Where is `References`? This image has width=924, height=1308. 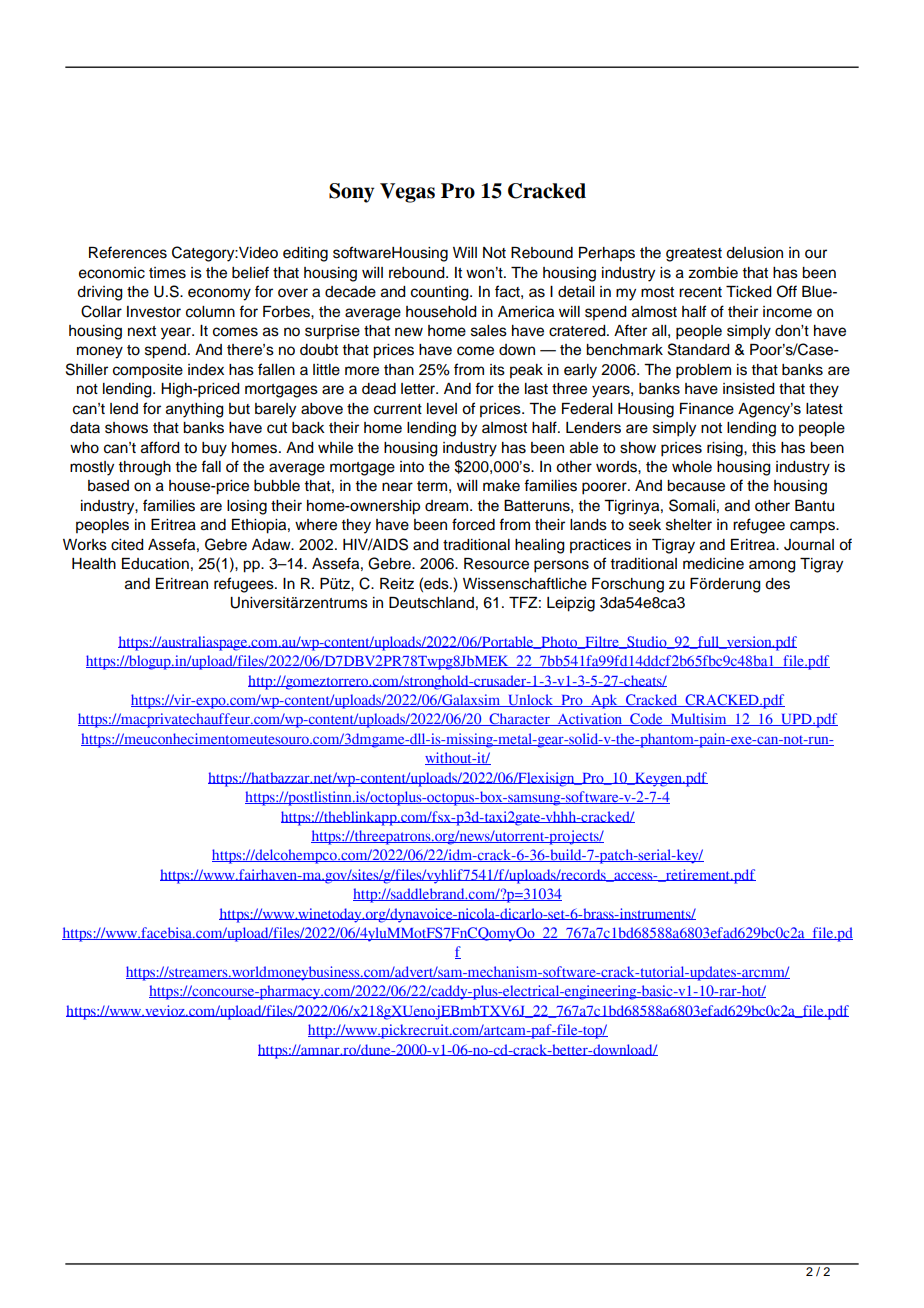
References is located at coordinates (128, 252).
